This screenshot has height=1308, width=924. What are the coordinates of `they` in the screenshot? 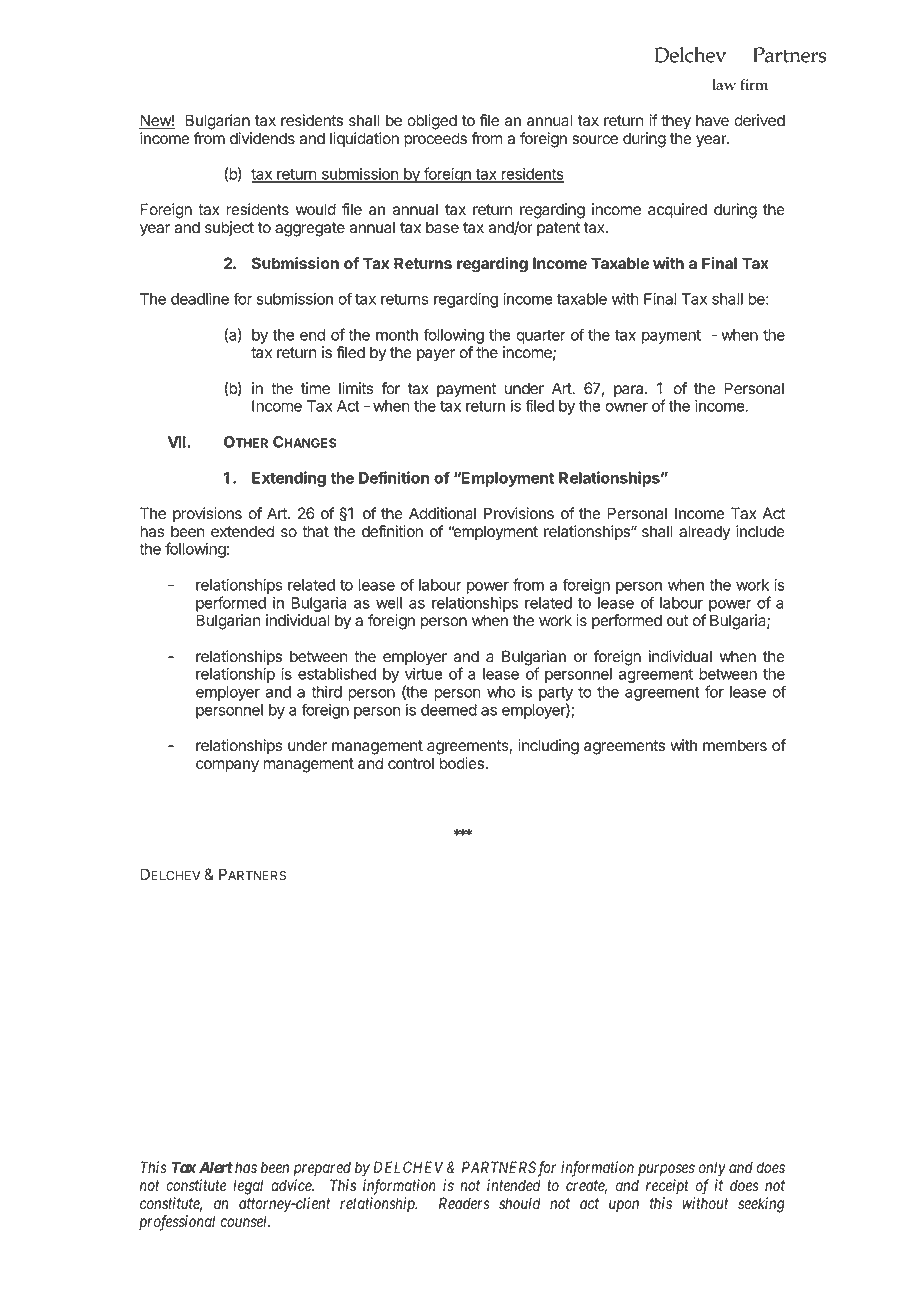 It's located at (676, 122).
